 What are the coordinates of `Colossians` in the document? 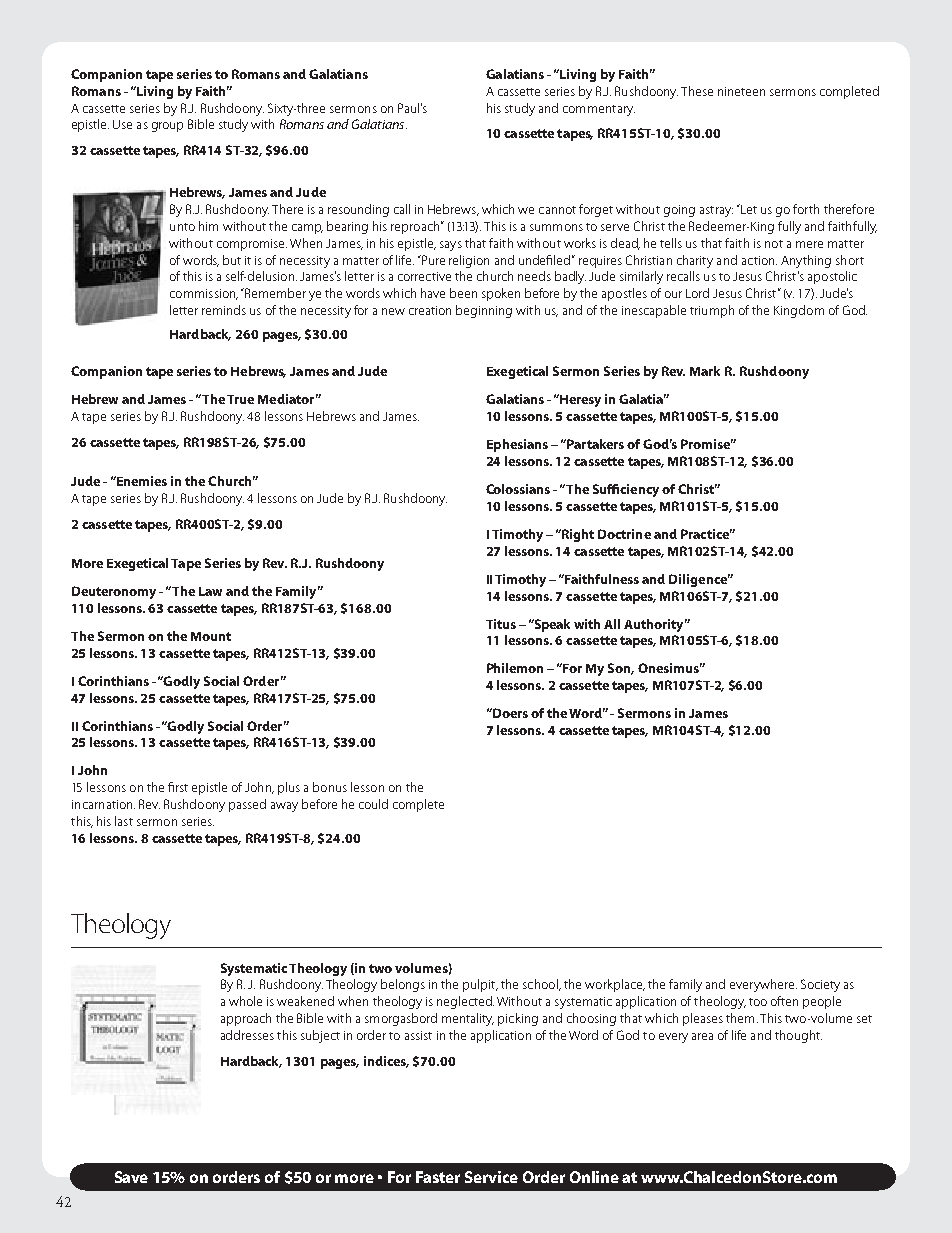 It's located at (518, 489).
